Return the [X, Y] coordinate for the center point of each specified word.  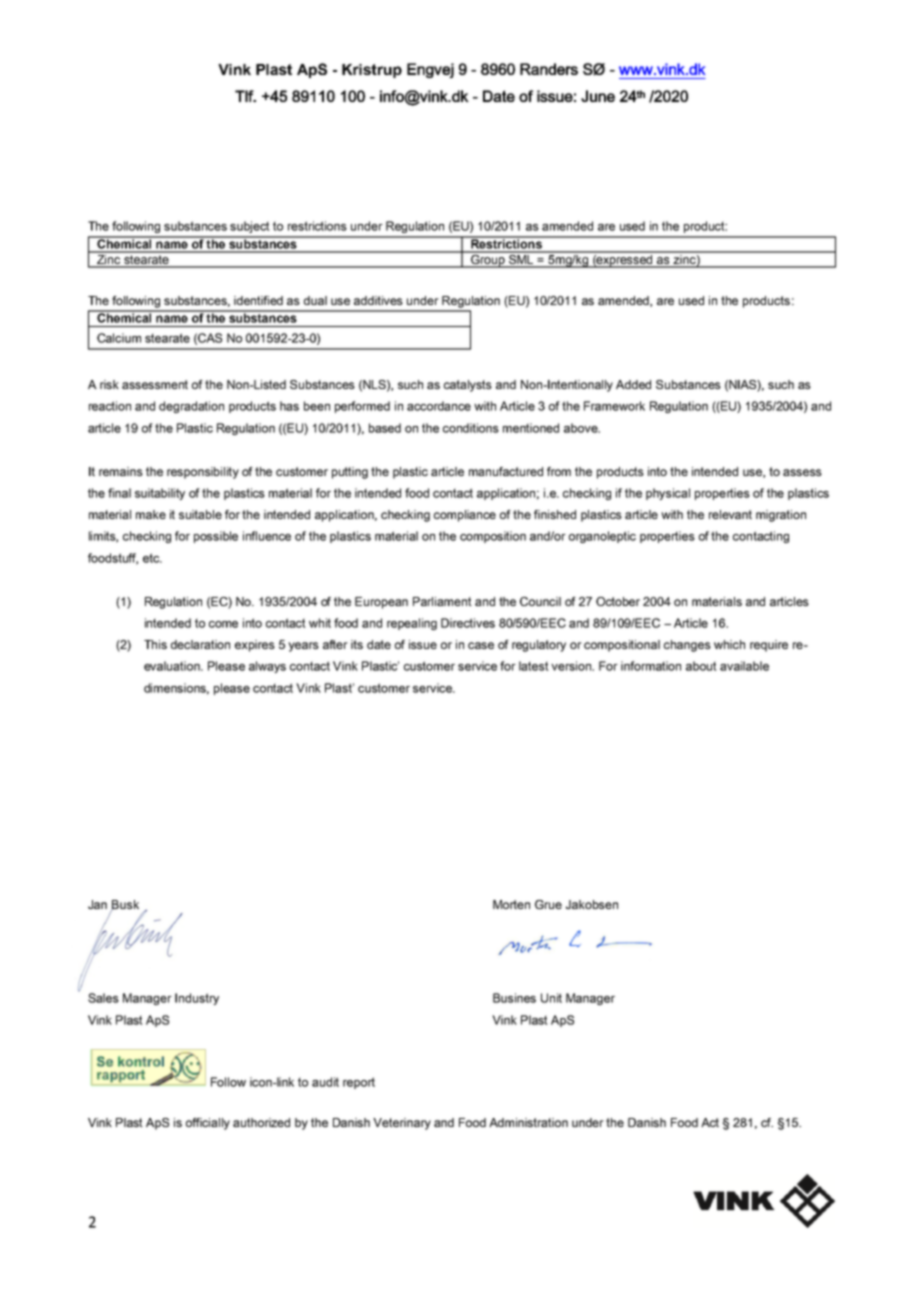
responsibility [203, 473]
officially [208, 1124]
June [598, 96]
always [267, 667]
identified [258, 300]
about [701, 666]
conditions [471, 428]
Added [633, 384]
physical [668, 494]
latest [534, 666]
